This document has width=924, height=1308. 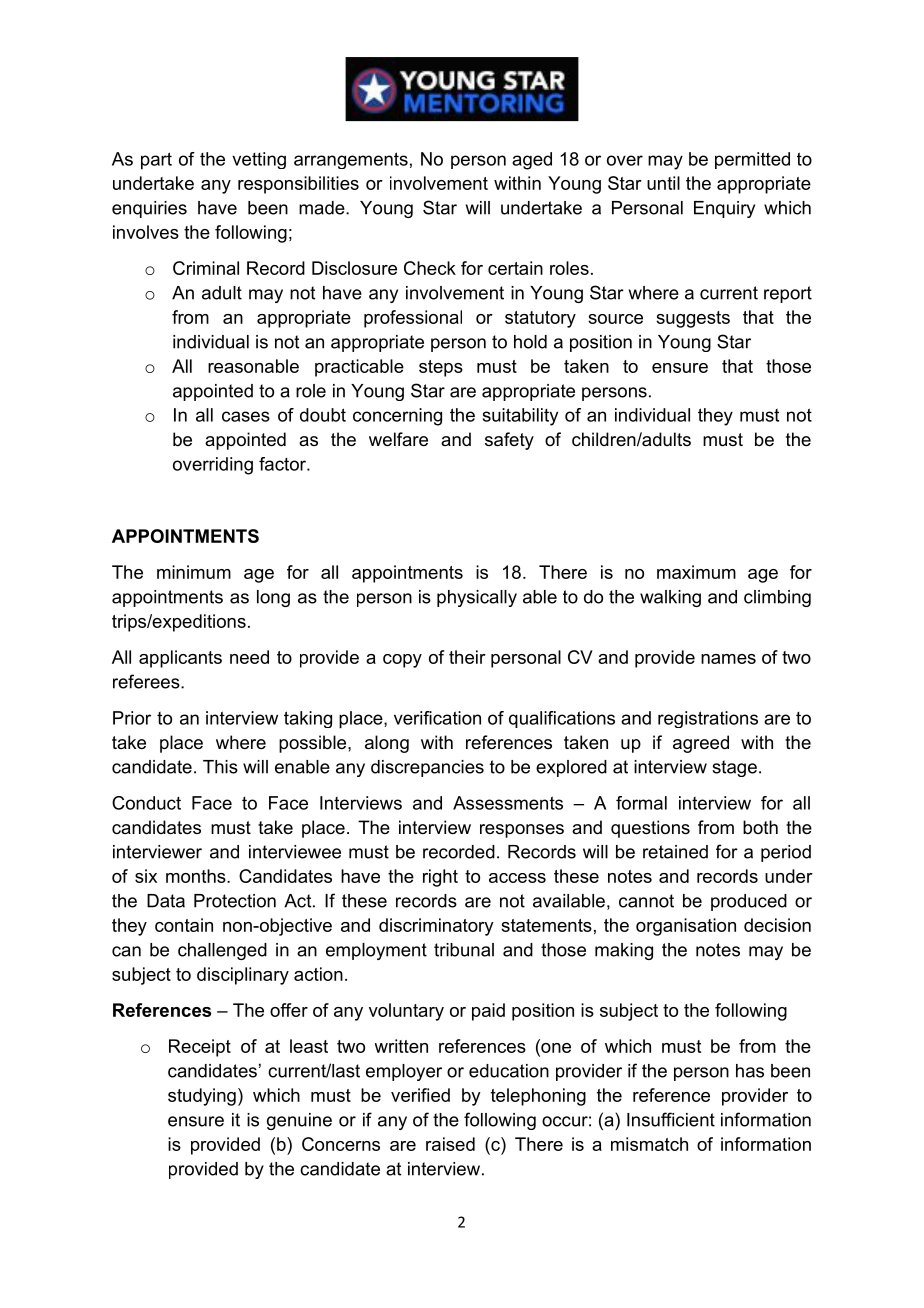 I want to click on minimum, so click(x=194, y=572).
